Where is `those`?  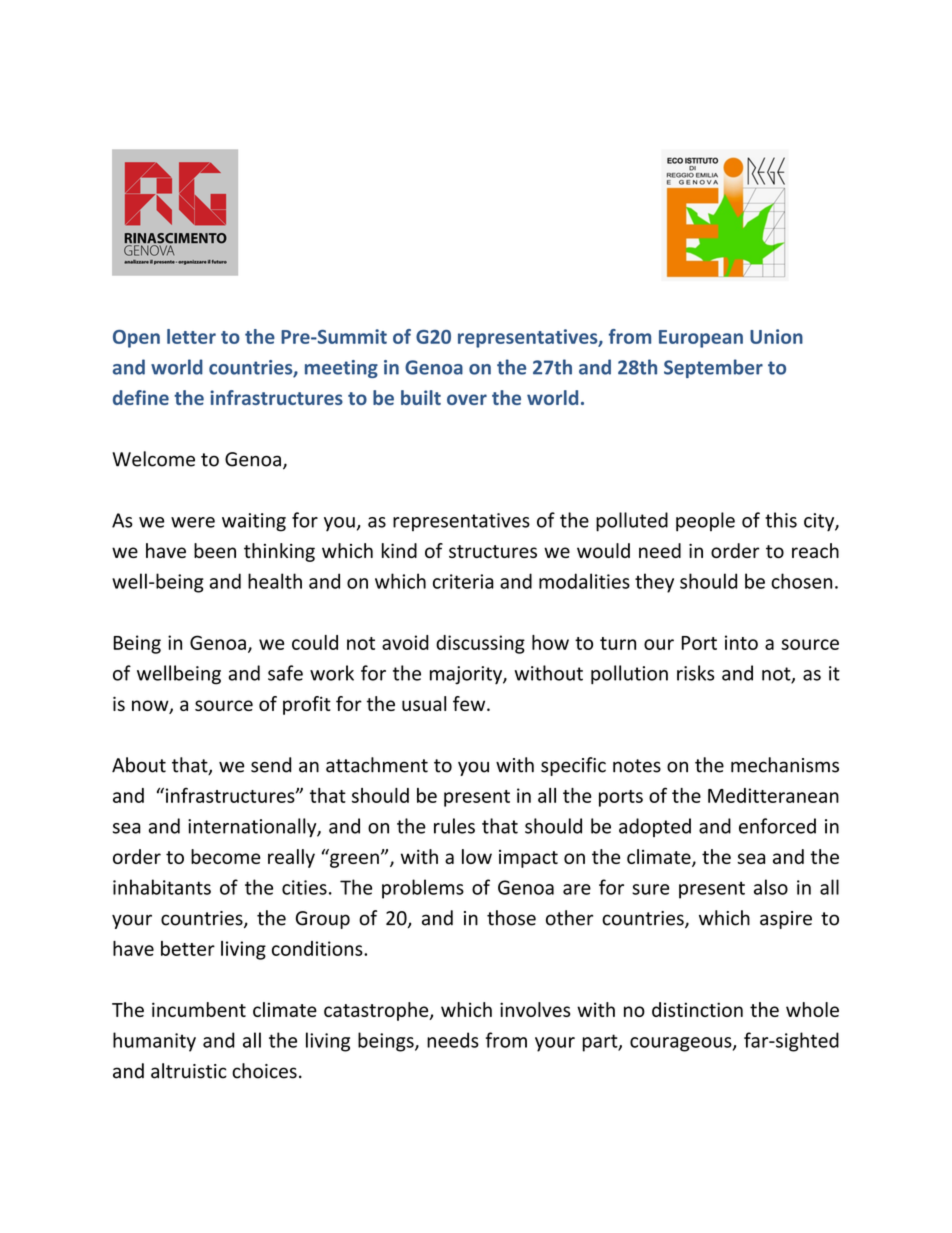
those is located at coordinates (511, 918).
